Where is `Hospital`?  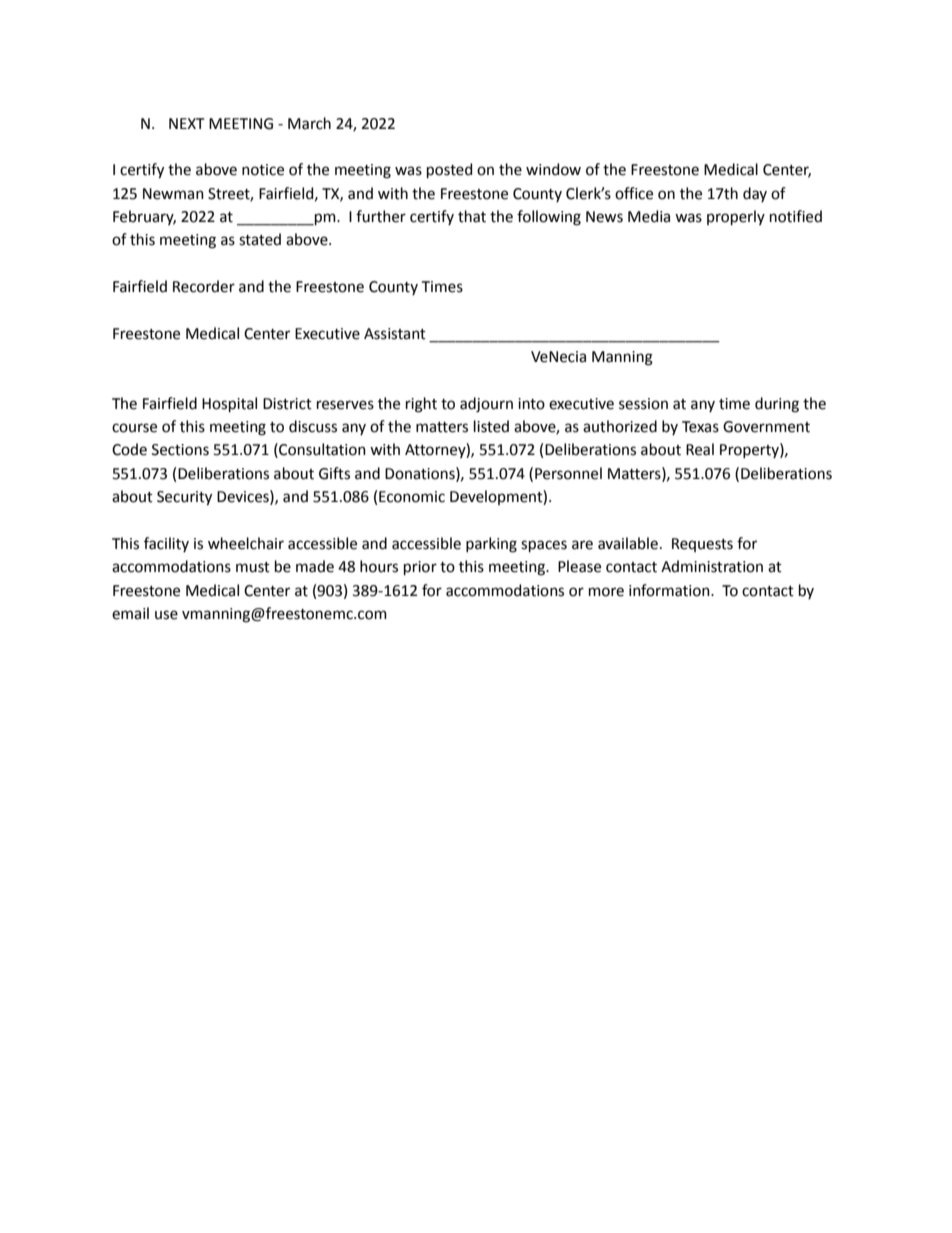
Hospital is located at coordinates (229, 404).
